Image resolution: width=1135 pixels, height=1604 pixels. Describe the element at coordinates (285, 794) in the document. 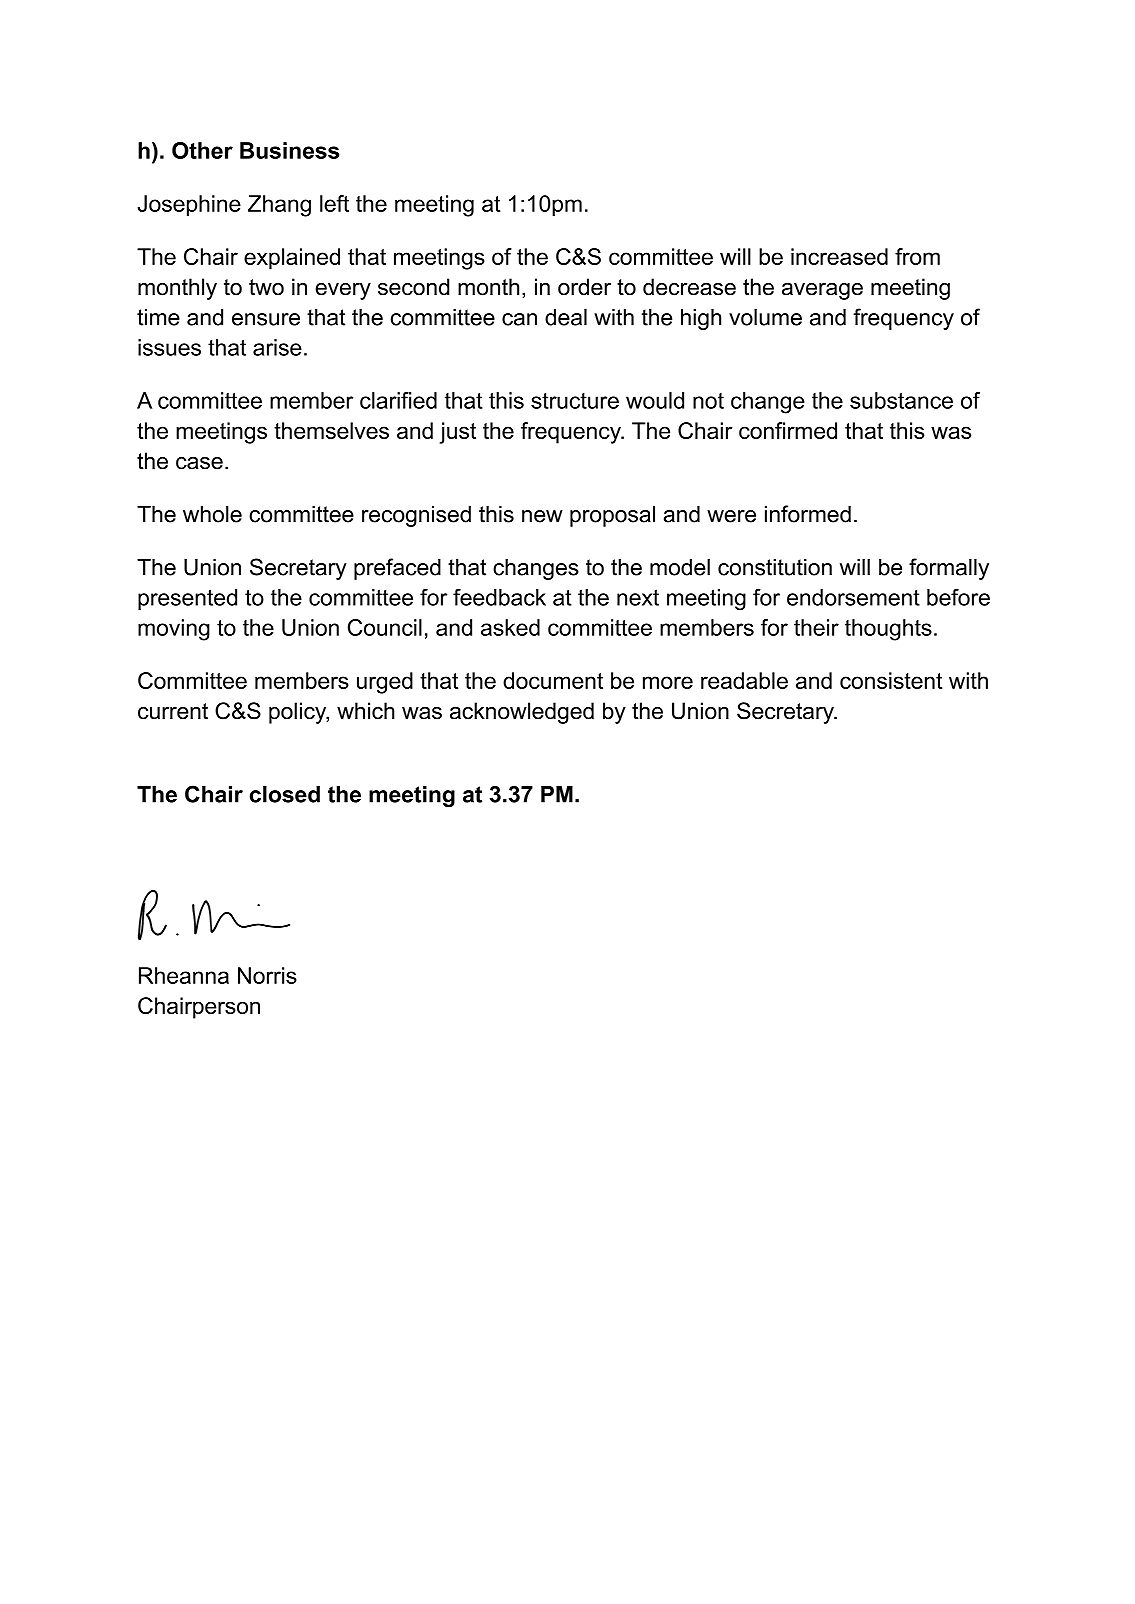

I see `closed` at that location.
